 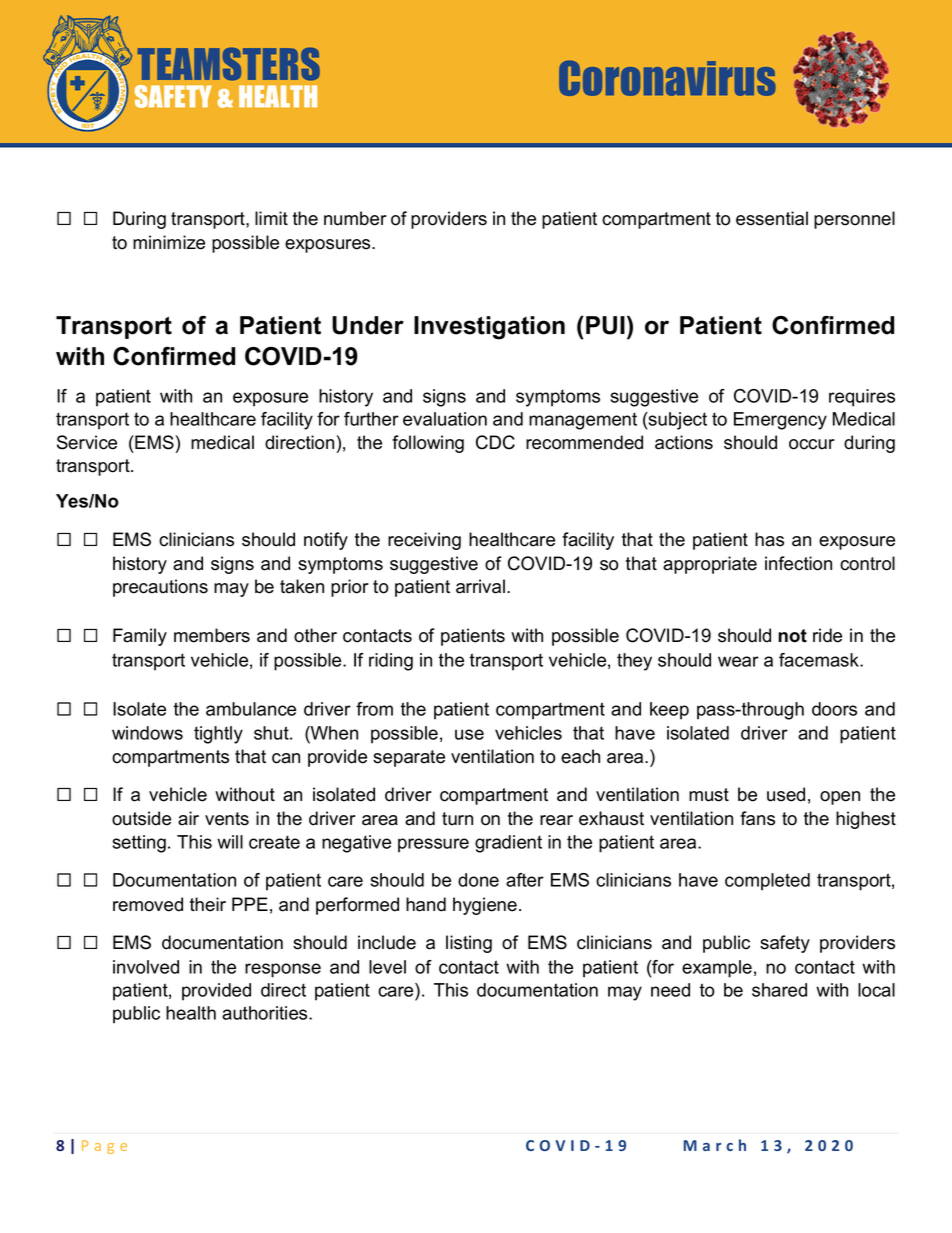 I want to click on ride, so click(x=827, y=635).
